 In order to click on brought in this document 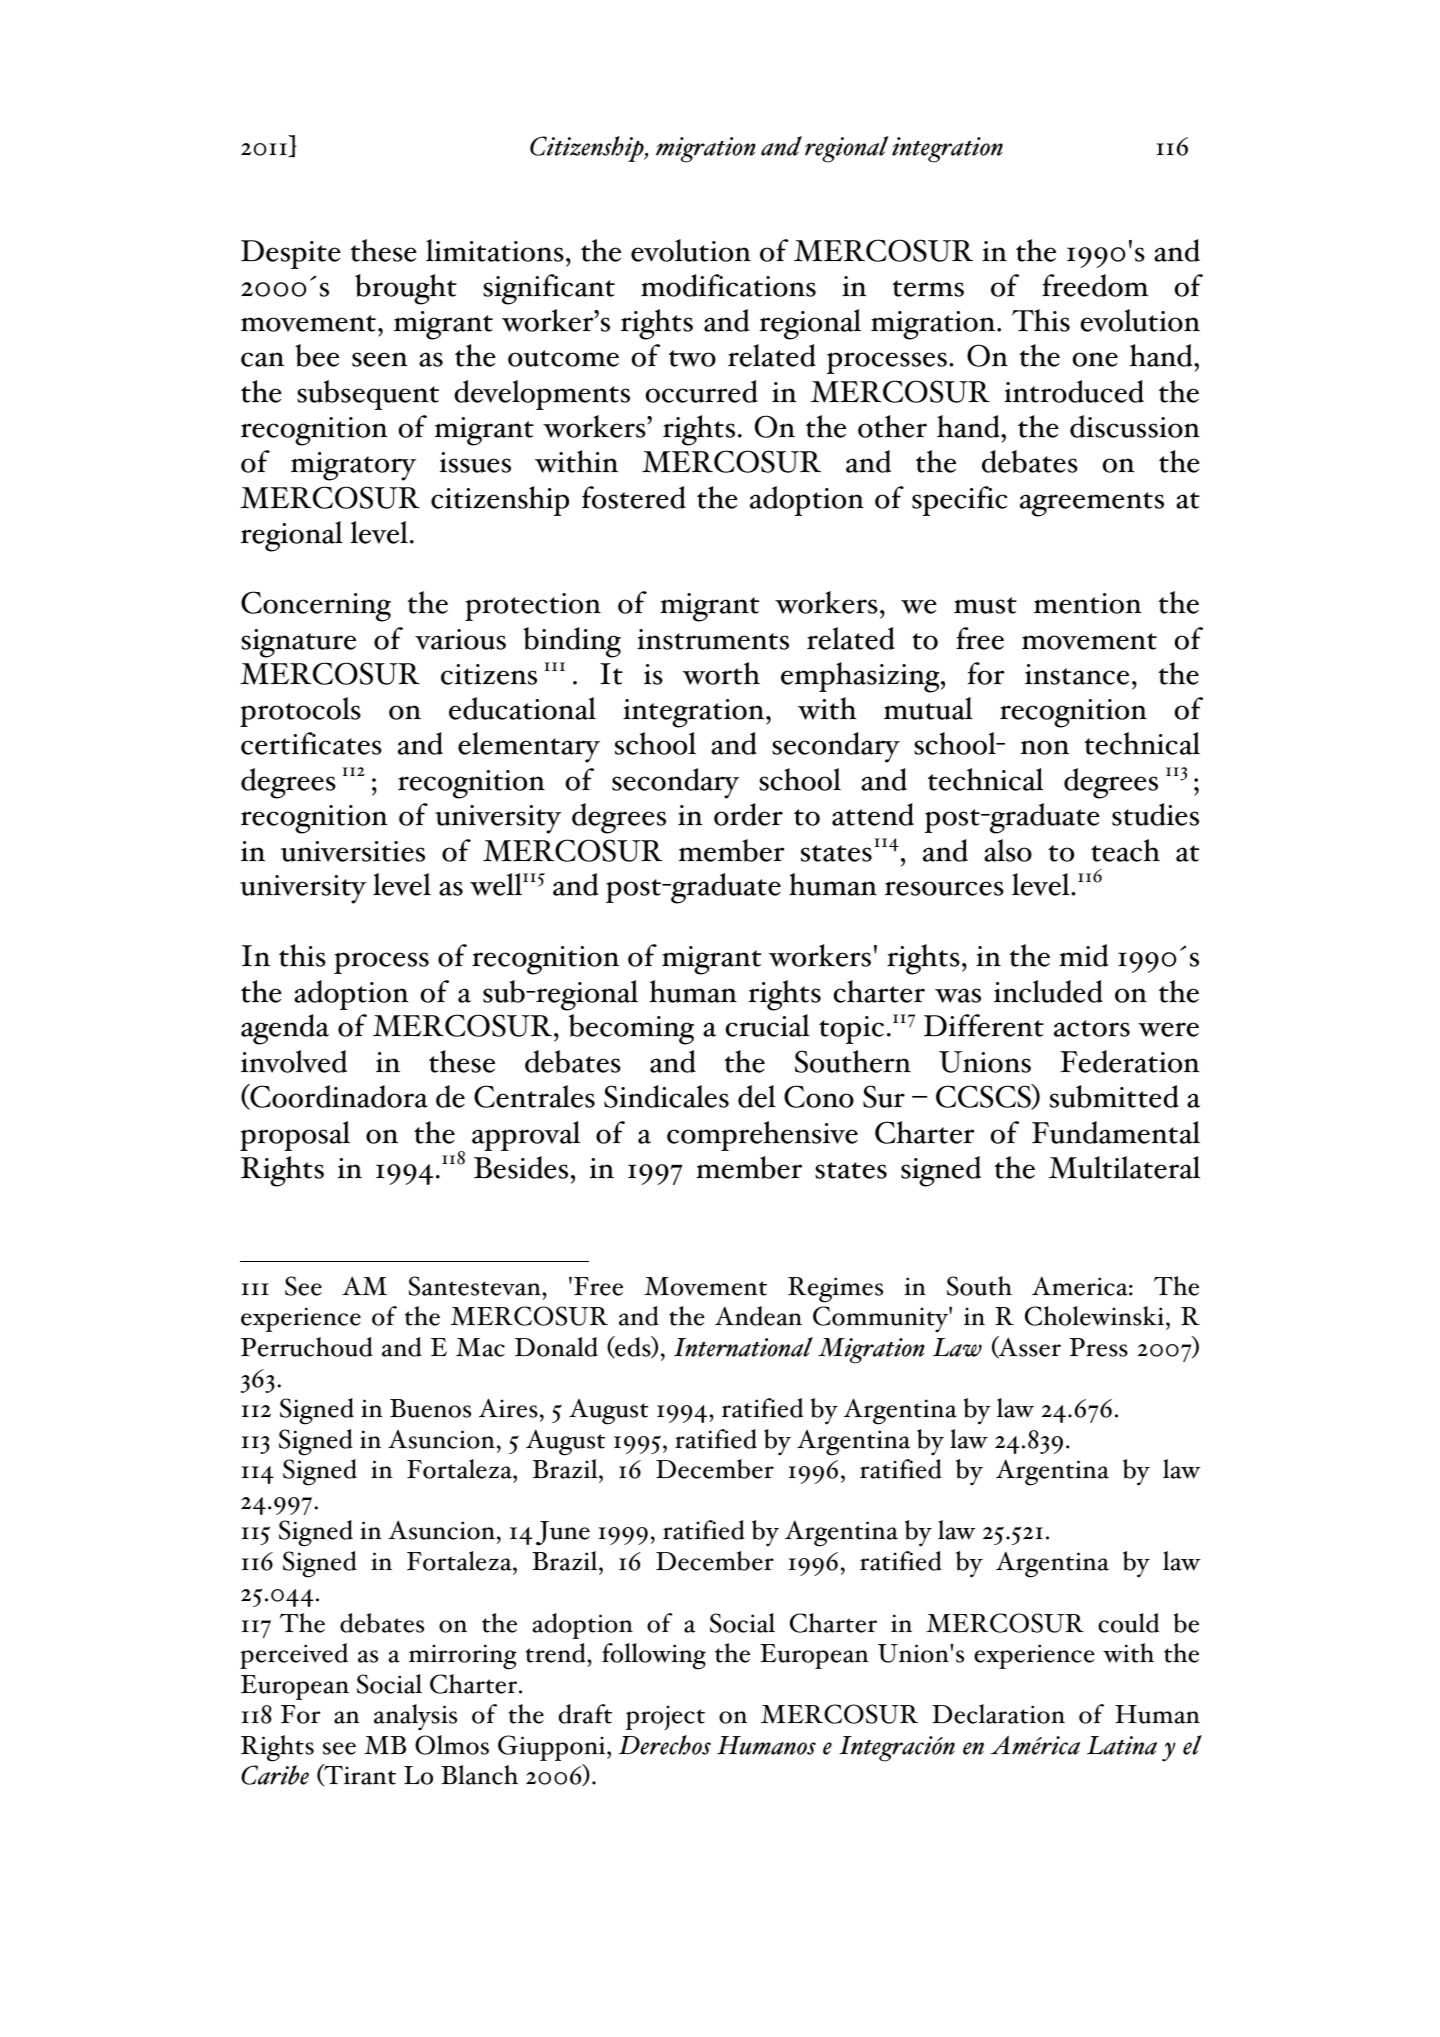, I will do `click(406, 289)`.
